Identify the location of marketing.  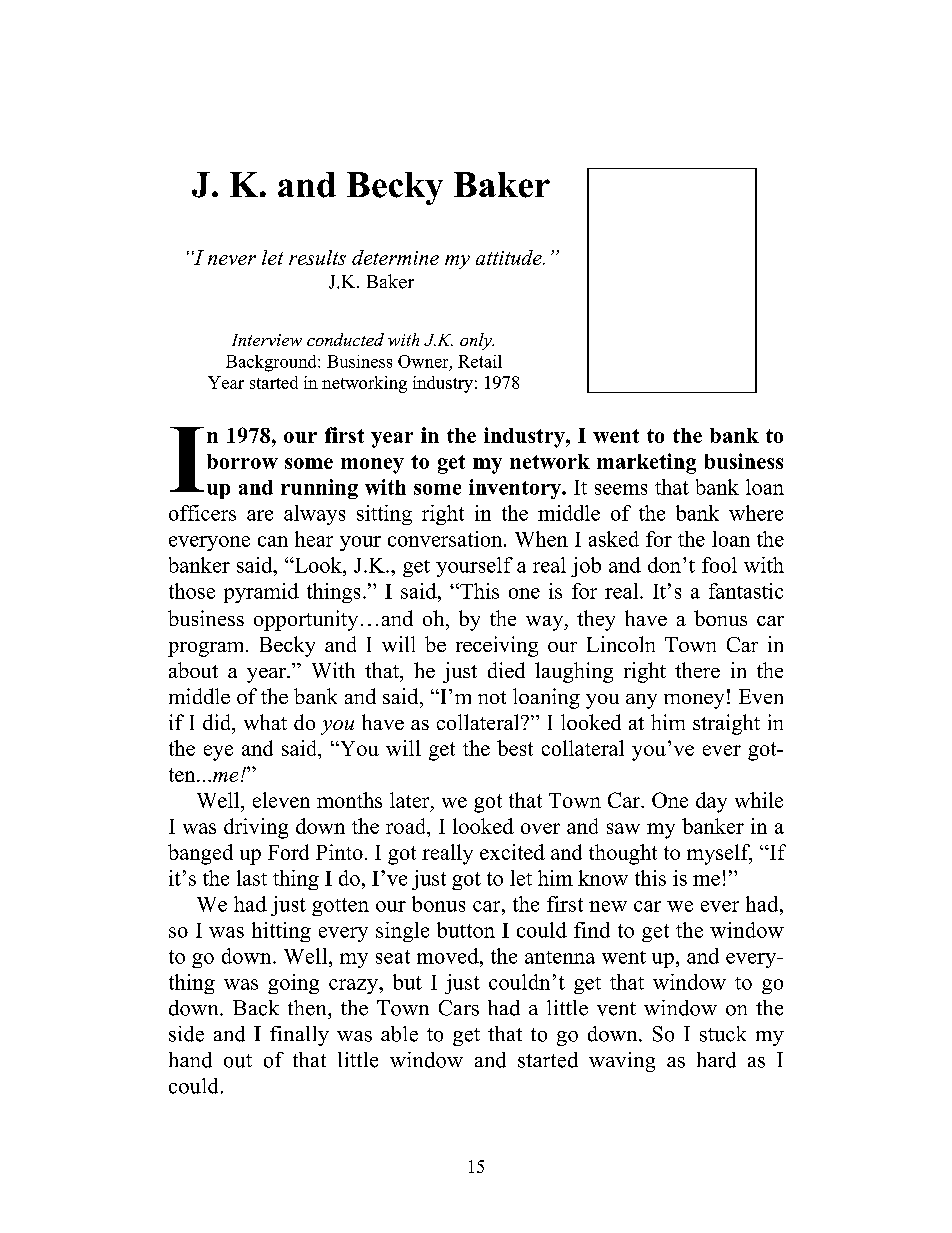
(646, 463).
